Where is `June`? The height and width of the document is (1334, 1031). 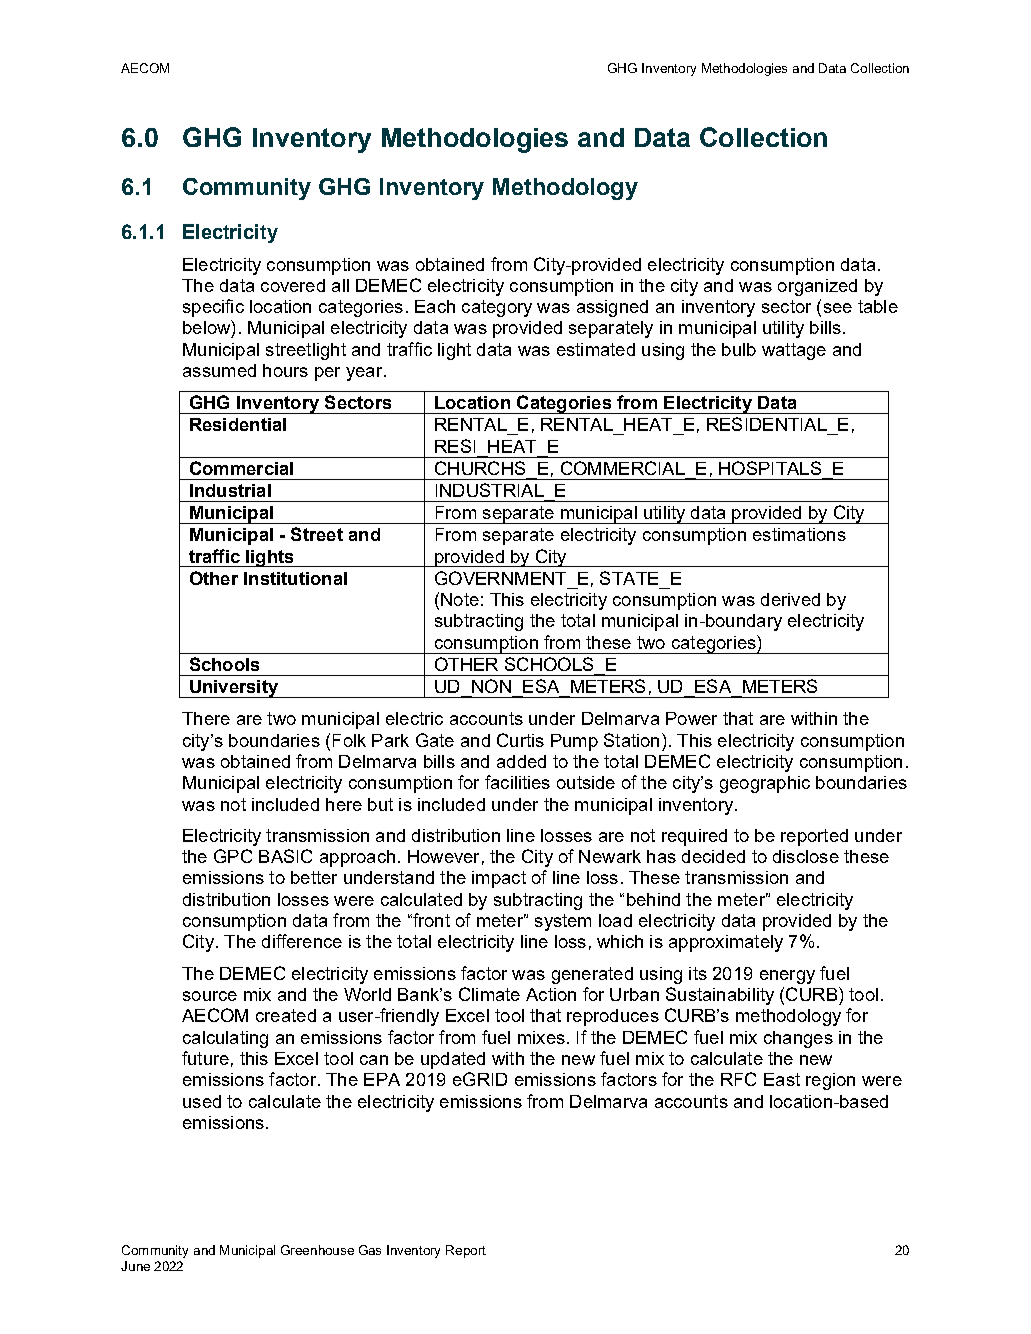
June is located at coordinates (135, 1266).
